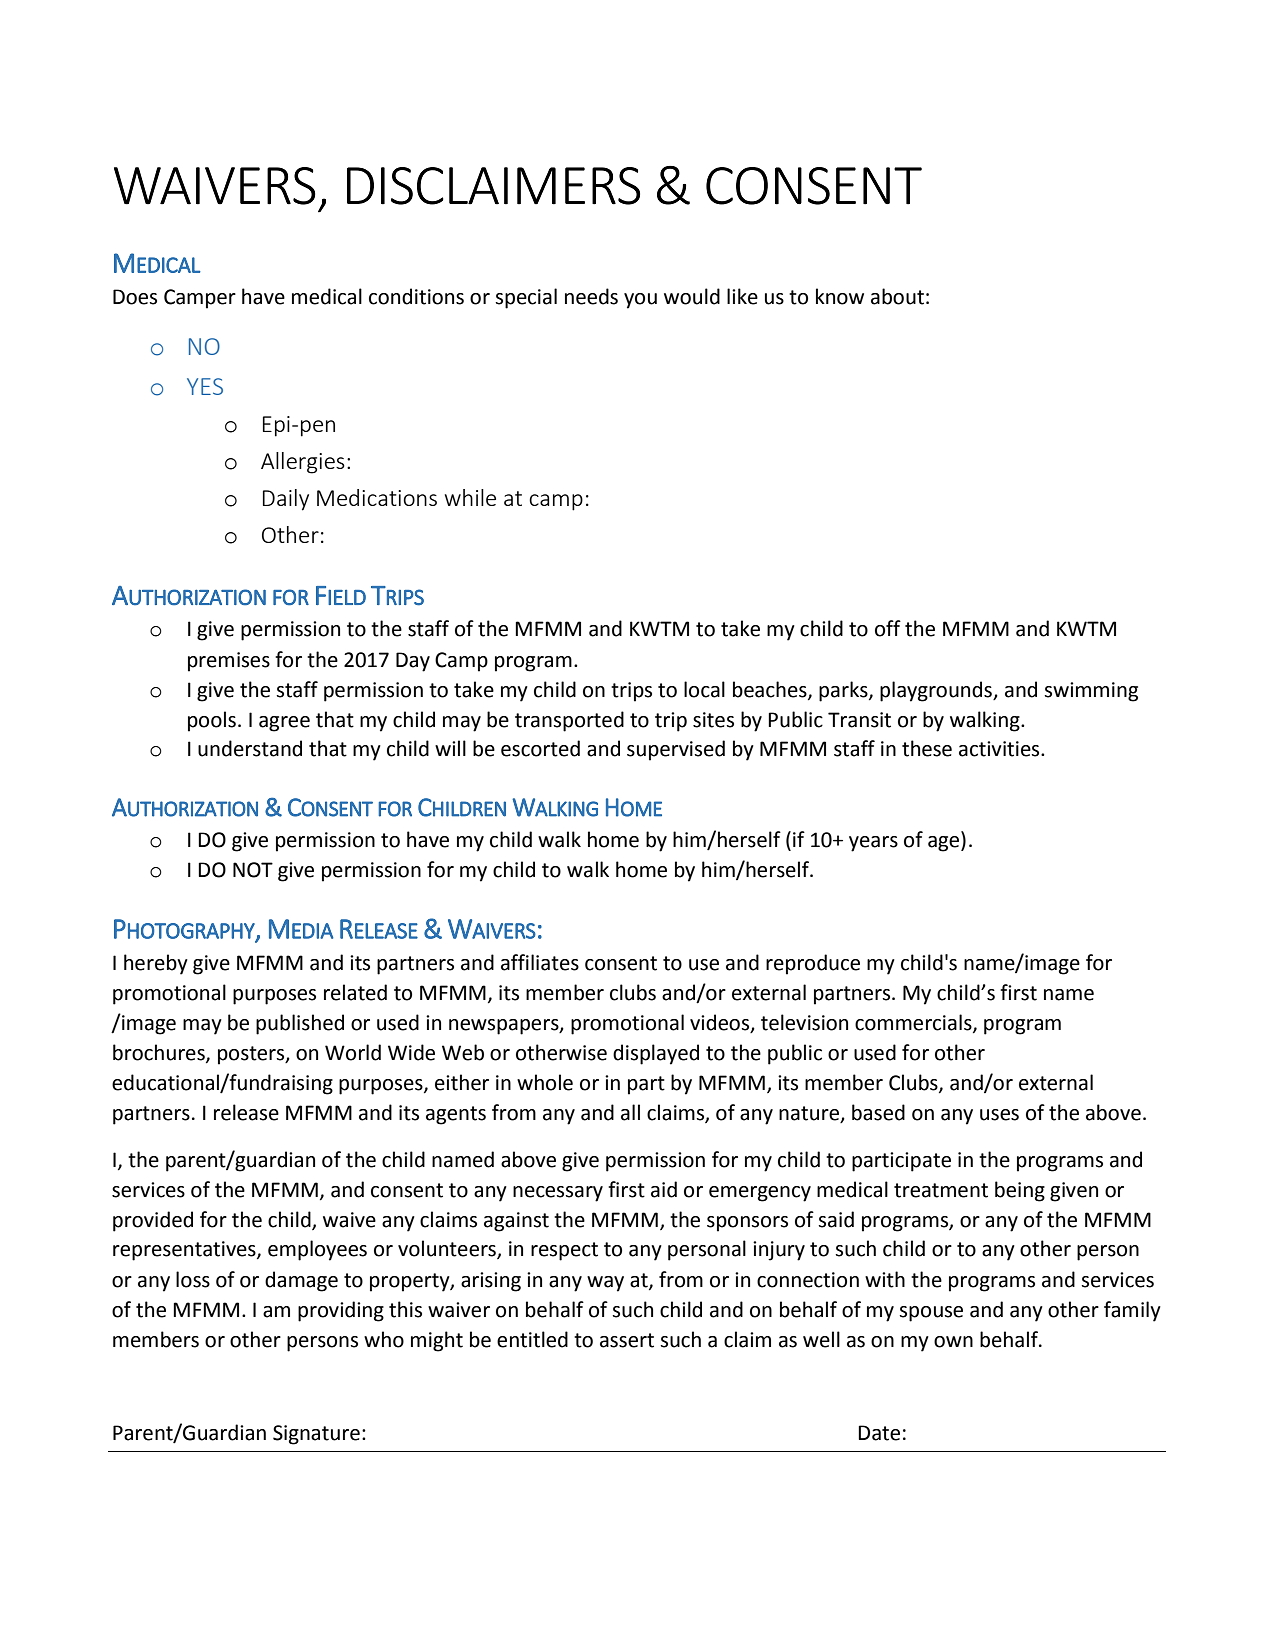  I want to click on YES, so click(205, 386).
